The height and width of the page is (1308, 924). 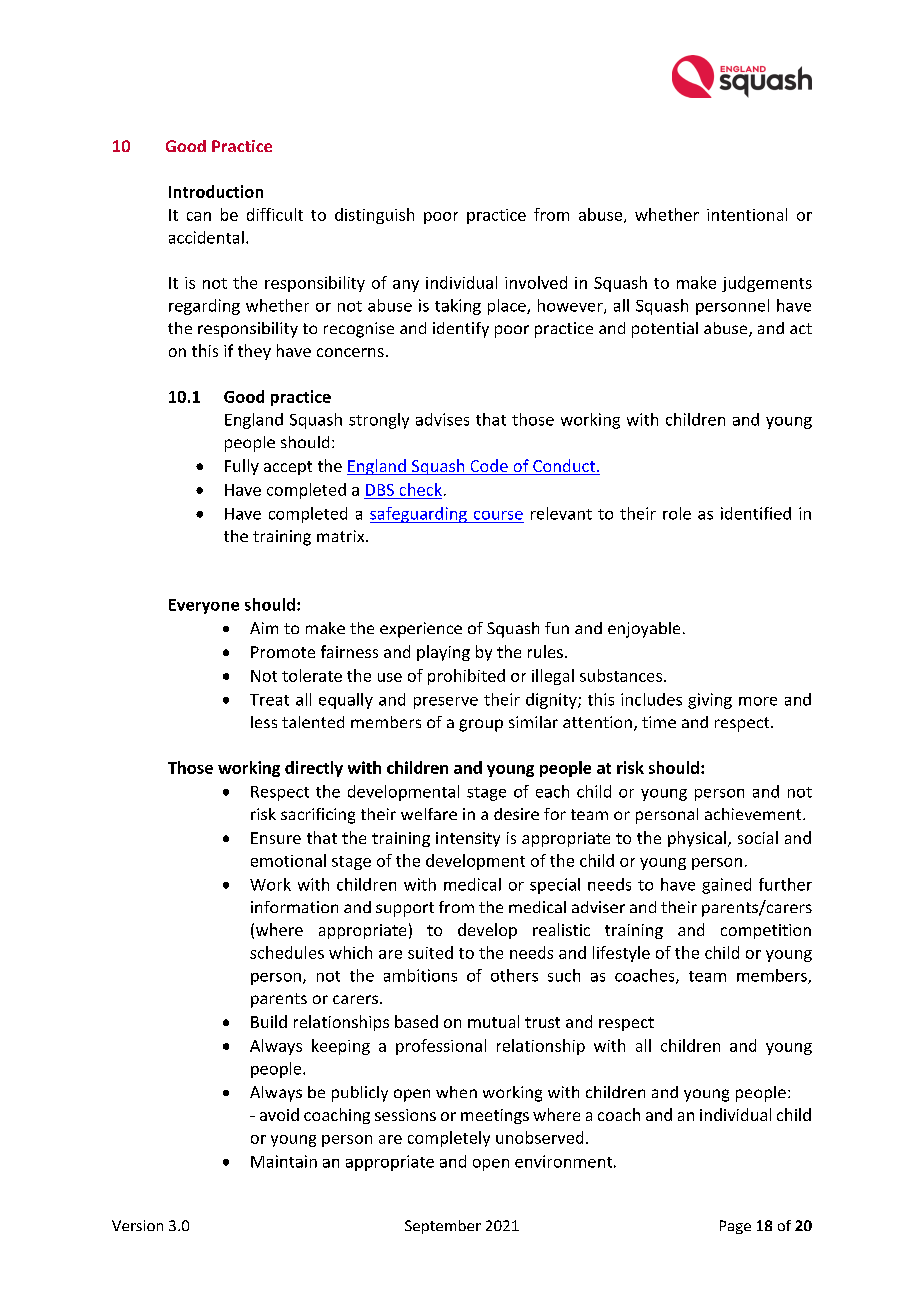 What do you see at coordinates (264, 722) in the page?
I see `less` at bounding box center [264, 722].
